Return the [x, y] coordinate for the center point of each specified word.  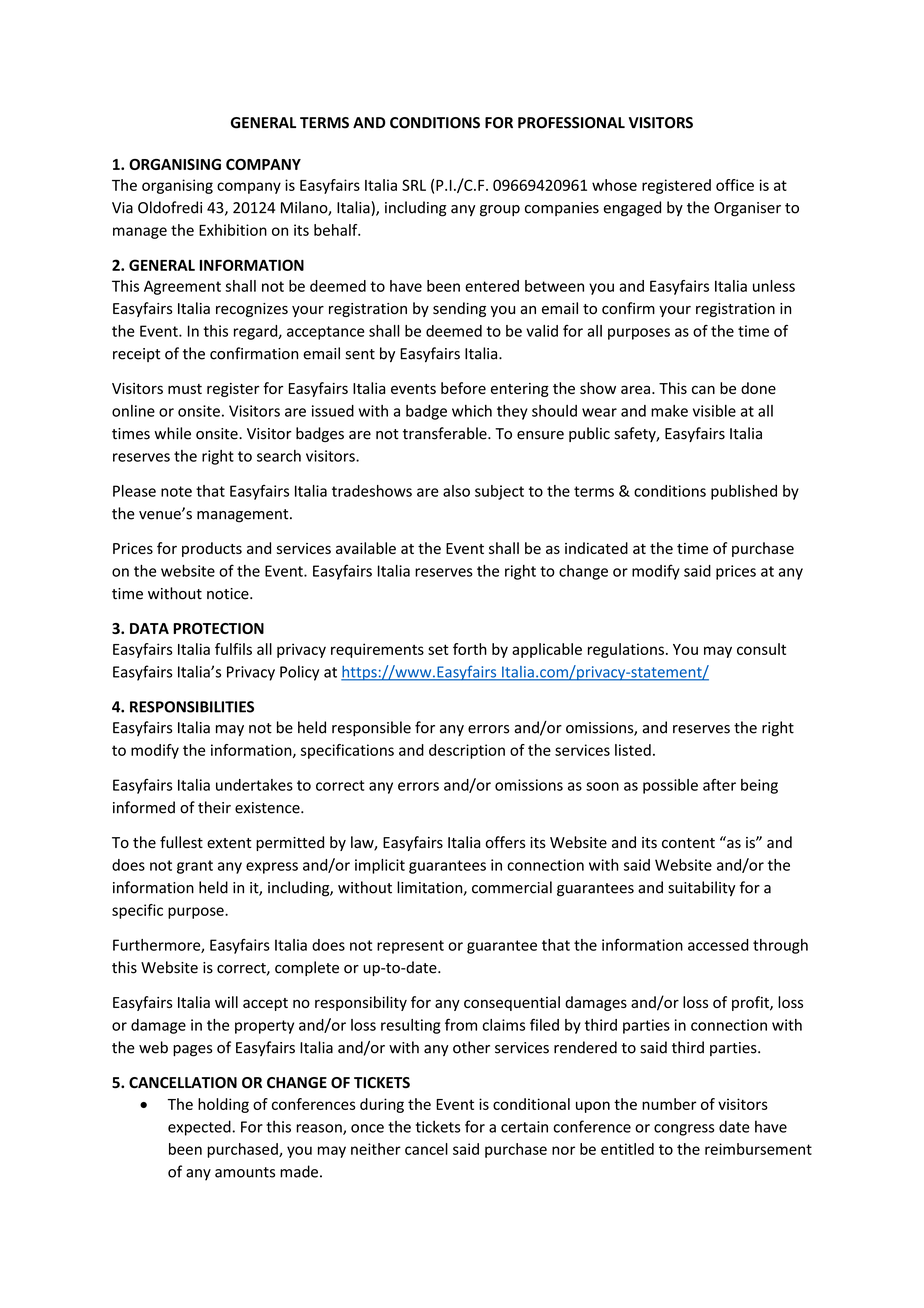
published [744, 492]
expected [199, 1128]
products [212, 549]
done [758, 388]
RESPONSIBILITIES [192, 707]
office [735, 185]
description [467, 751]
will [226, 1002]
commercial [512, 887]
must [185, 389]
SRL [414, 185]
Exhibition [233, 230]
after [719, 785]
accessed [718, 945]
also [456, 491]
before [463, 388]
